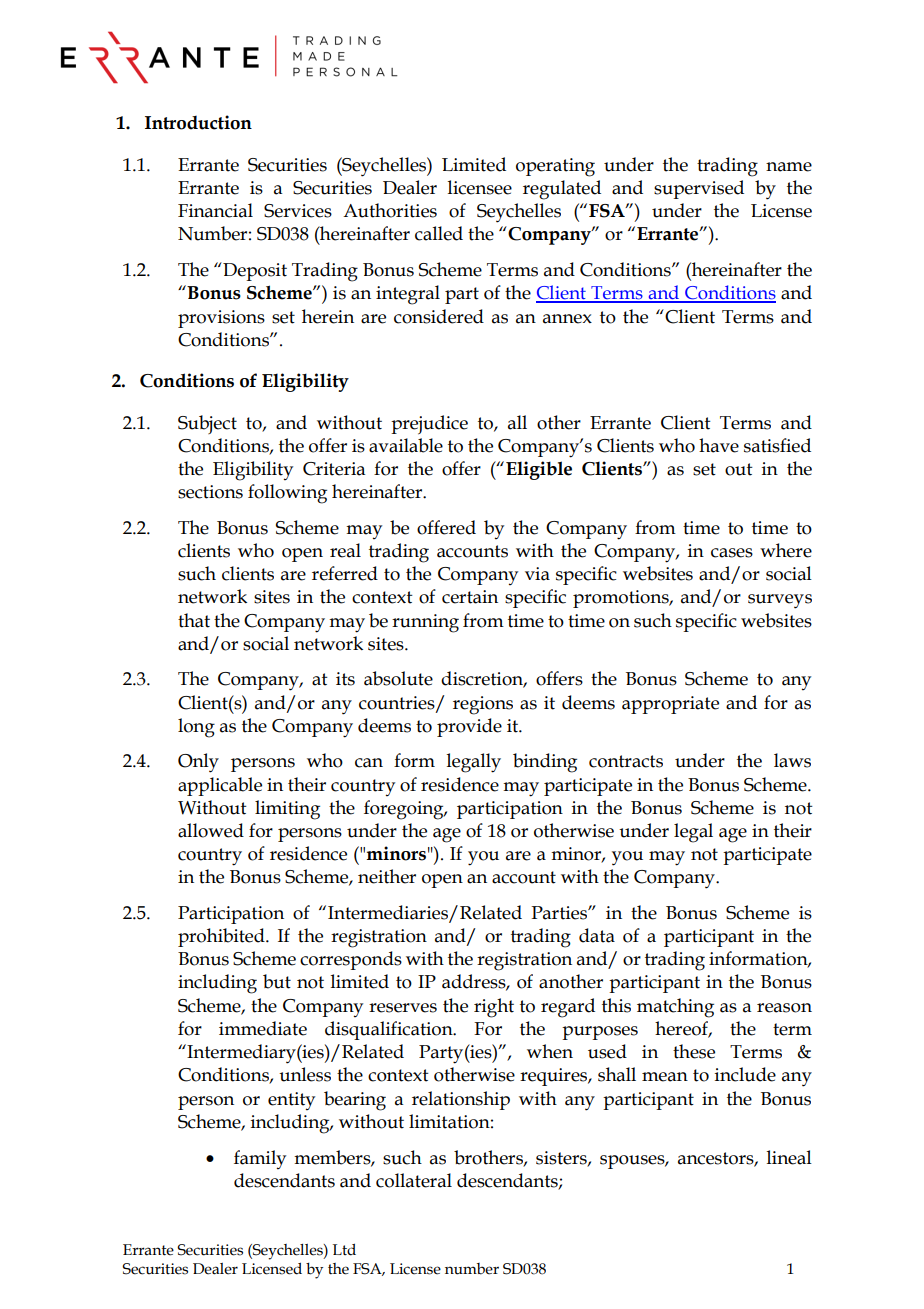  I want to click on supervised, so click(699, 189).
